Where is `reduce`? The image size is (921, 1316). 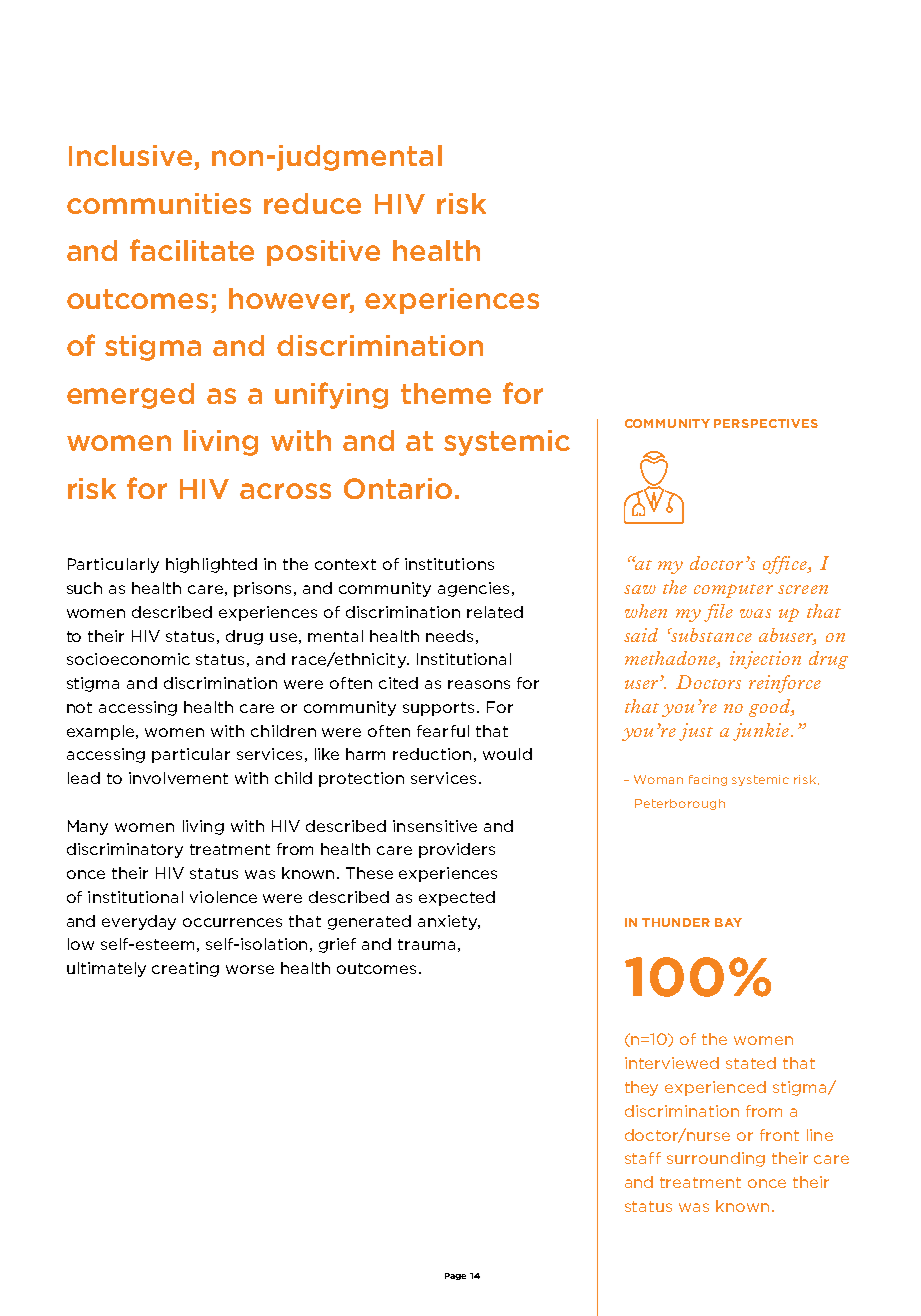
reduce is located at coordinates (312, 203).
